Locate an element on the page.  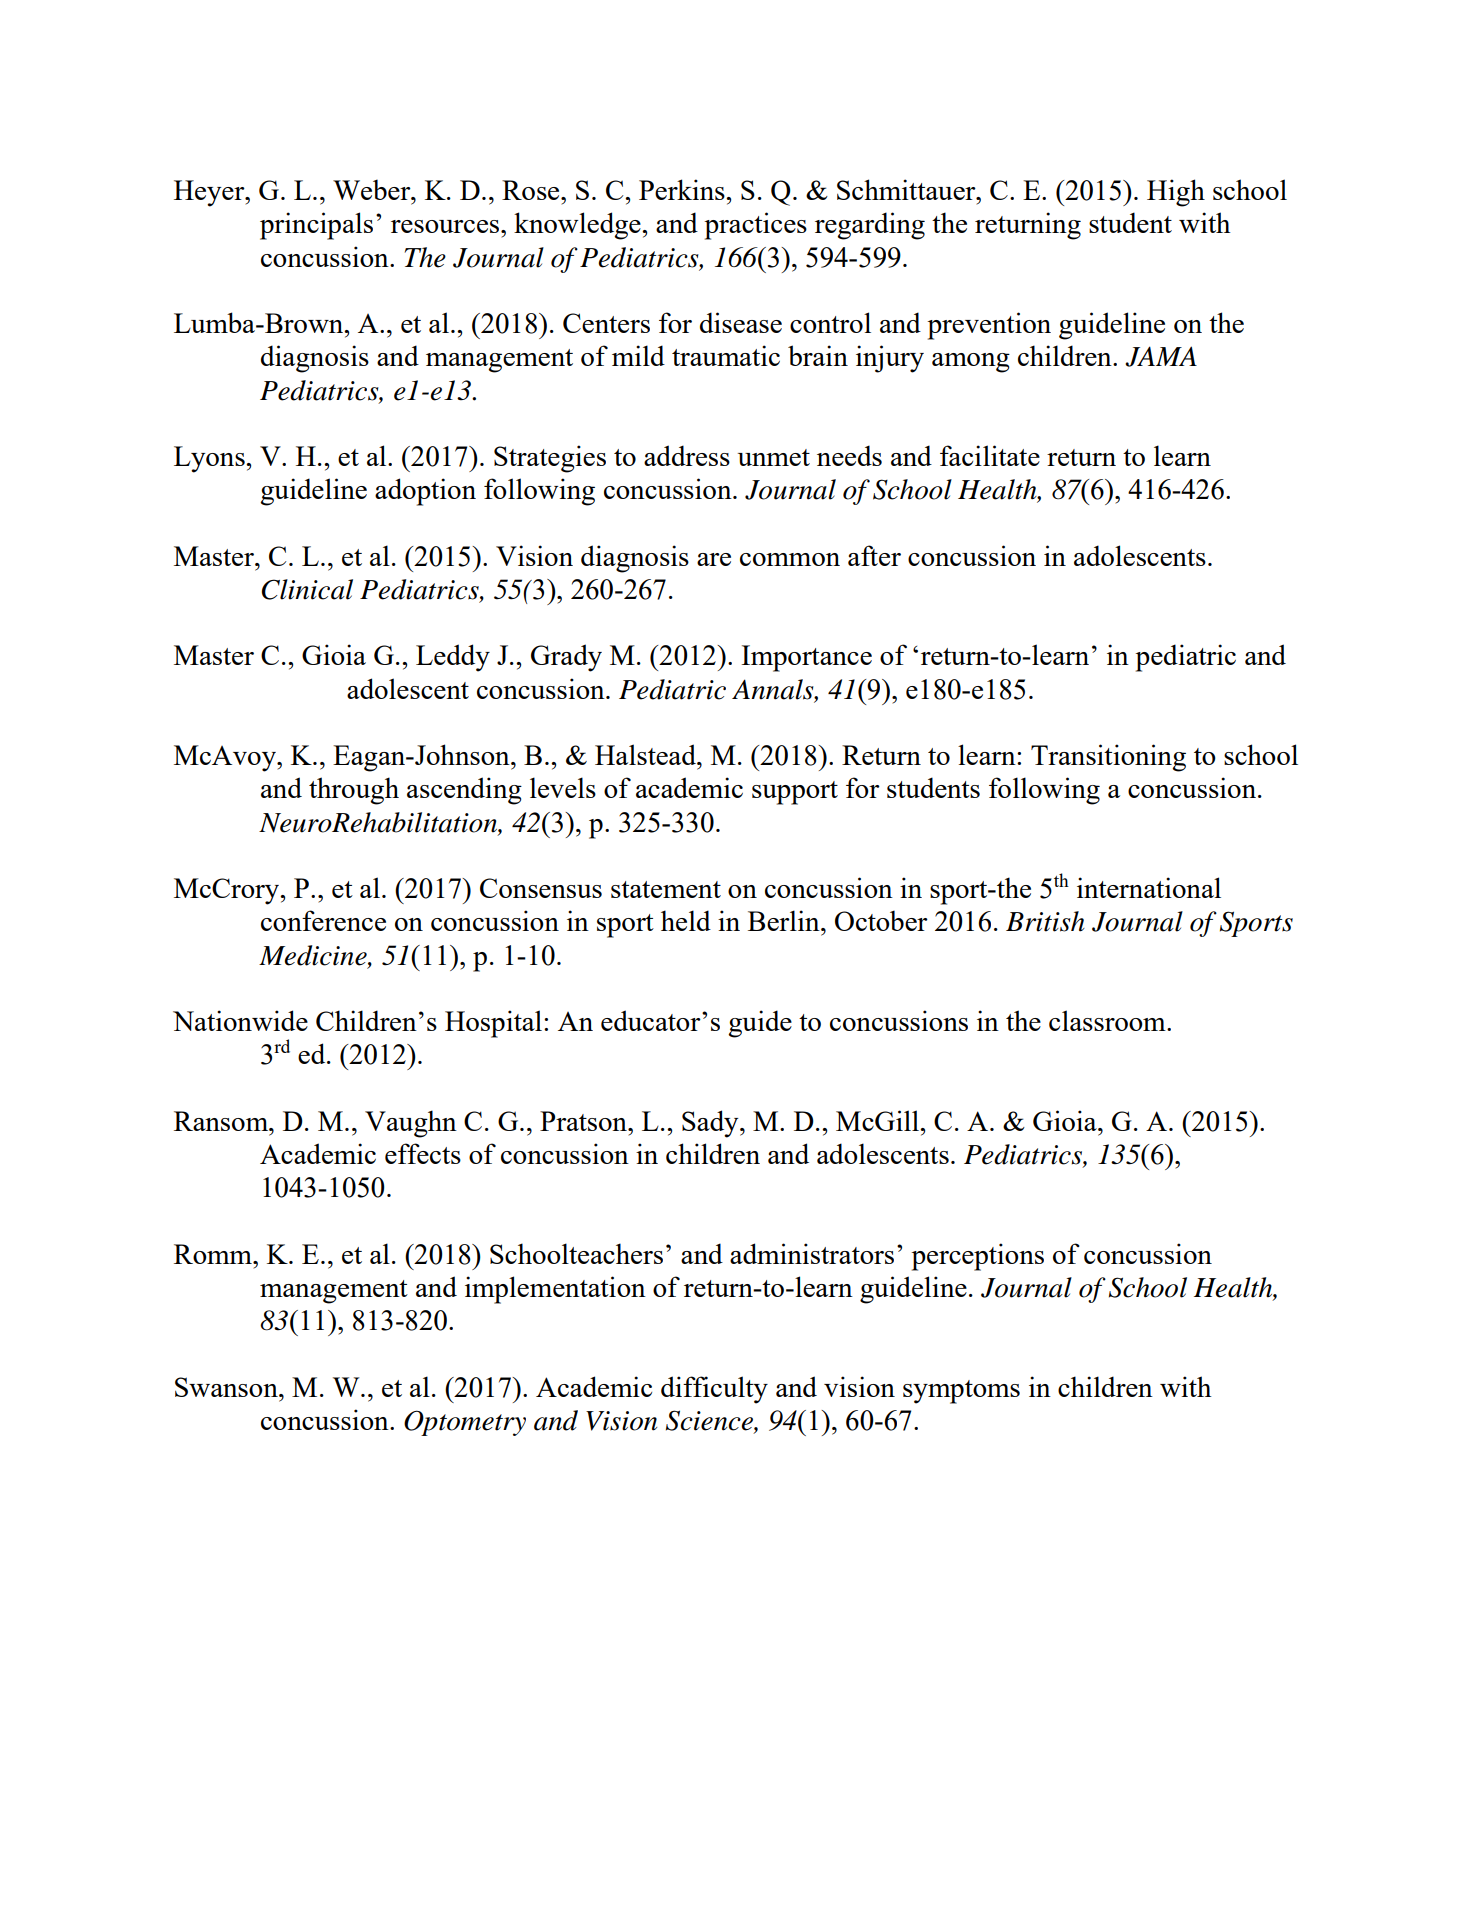
Transitioning is located at coordinates (1108, 758).
